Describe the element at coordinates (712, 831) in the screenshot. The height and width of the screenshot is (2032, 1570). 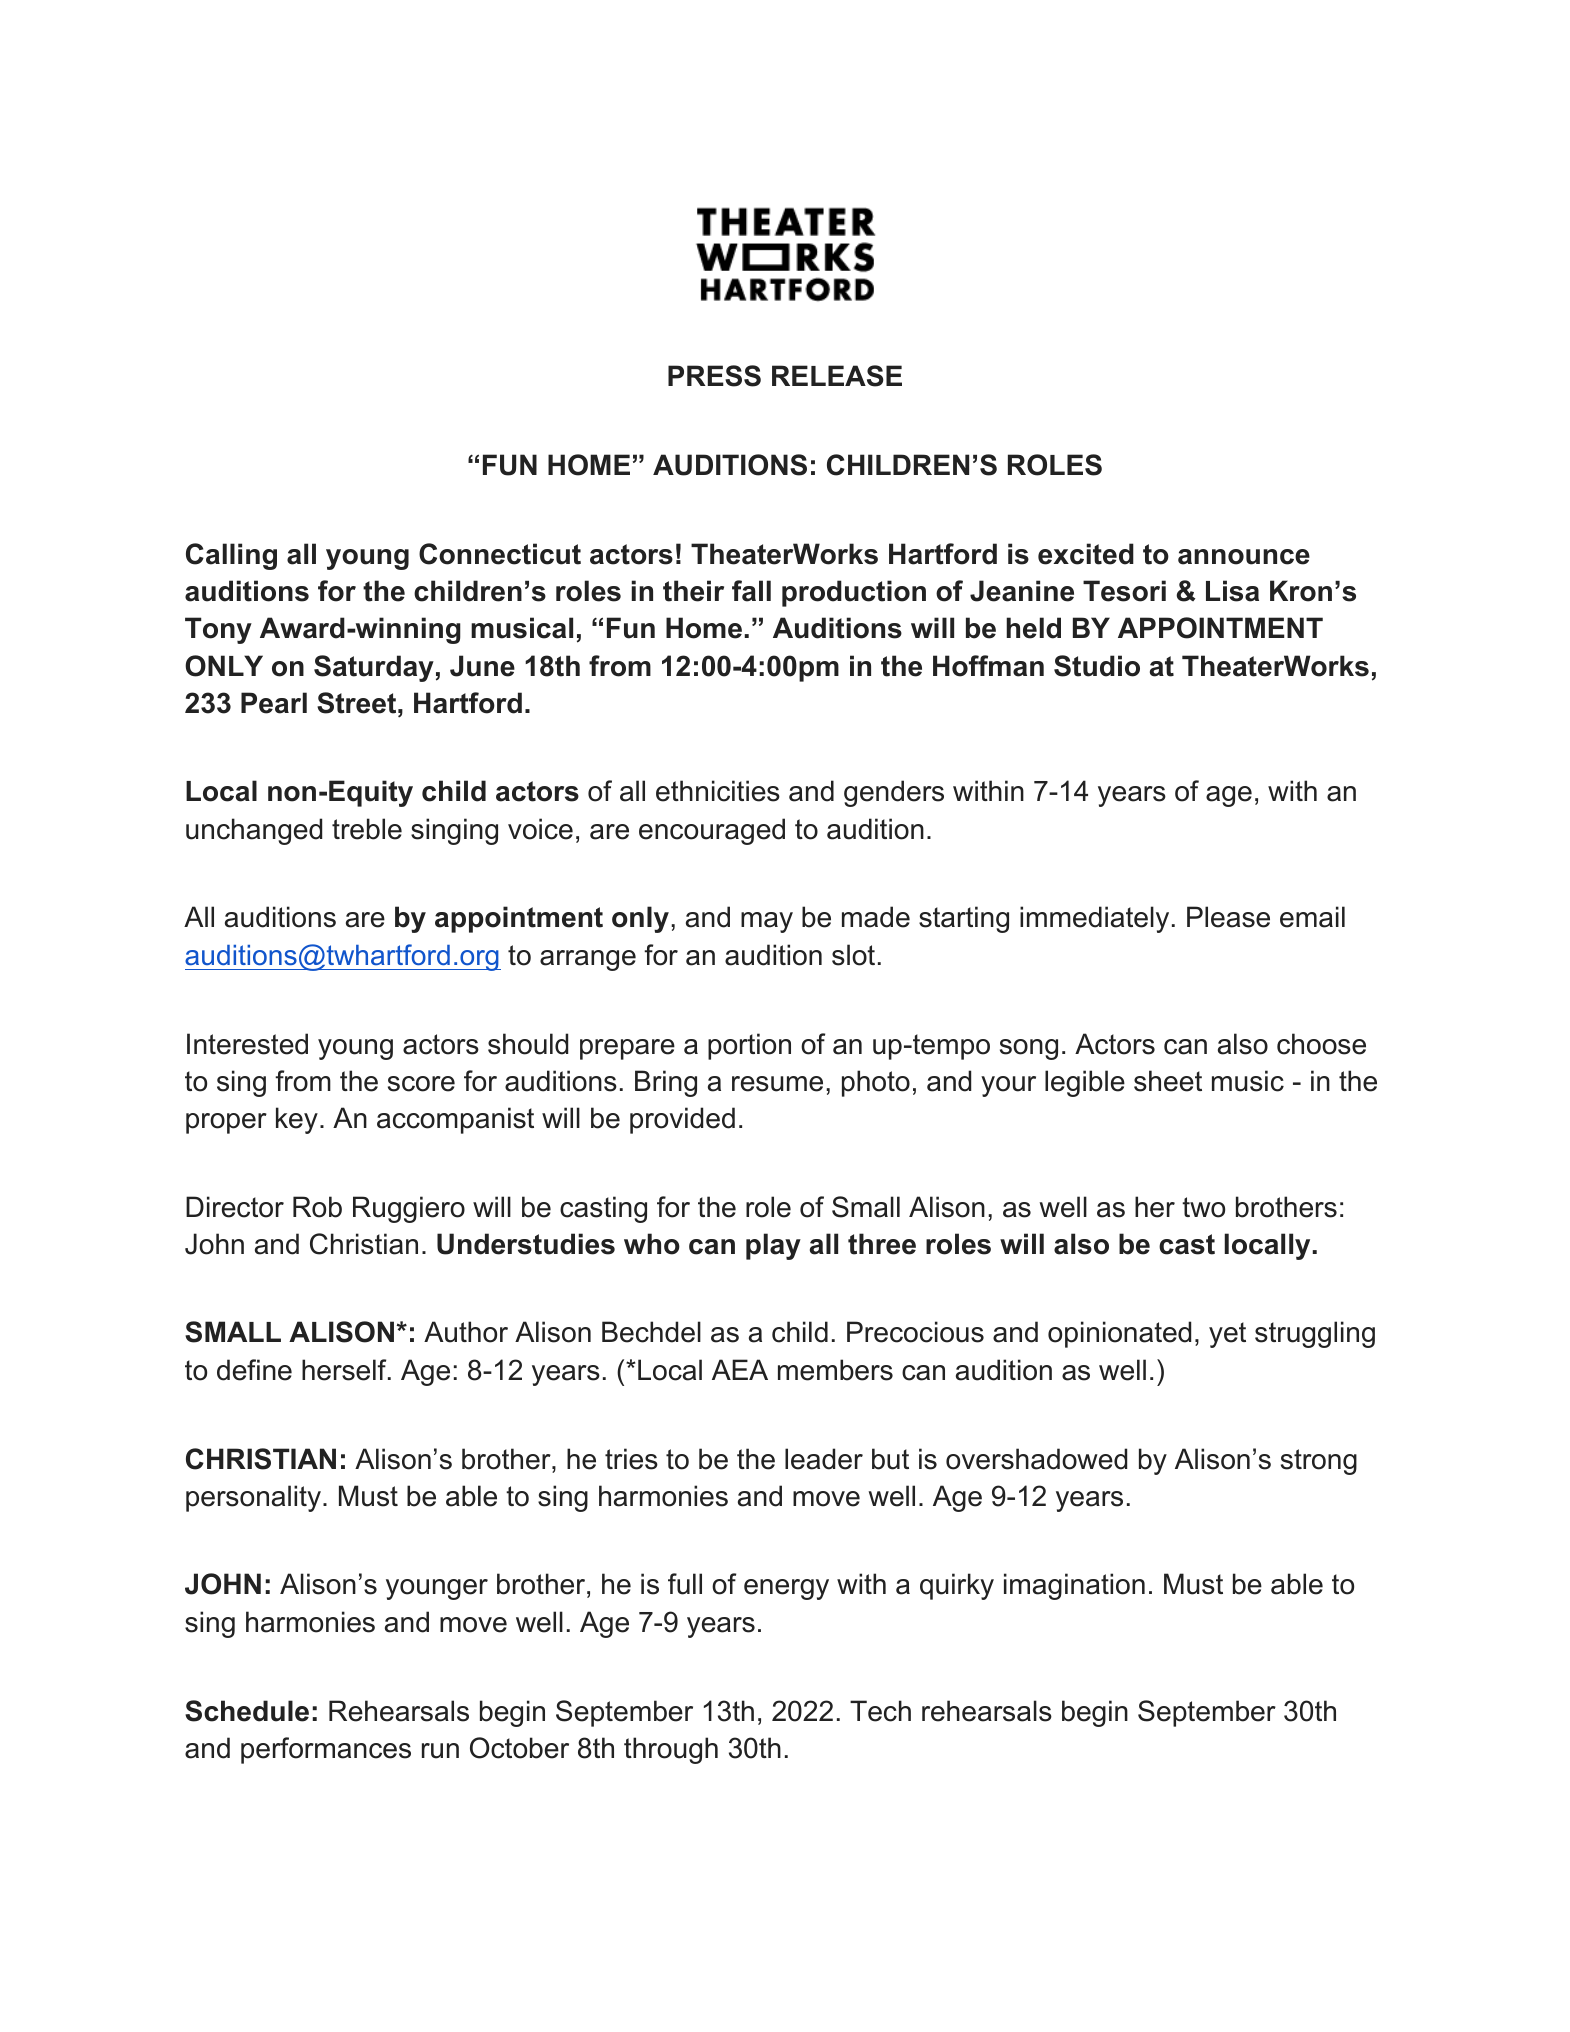
I see `encouraged` at that location.
